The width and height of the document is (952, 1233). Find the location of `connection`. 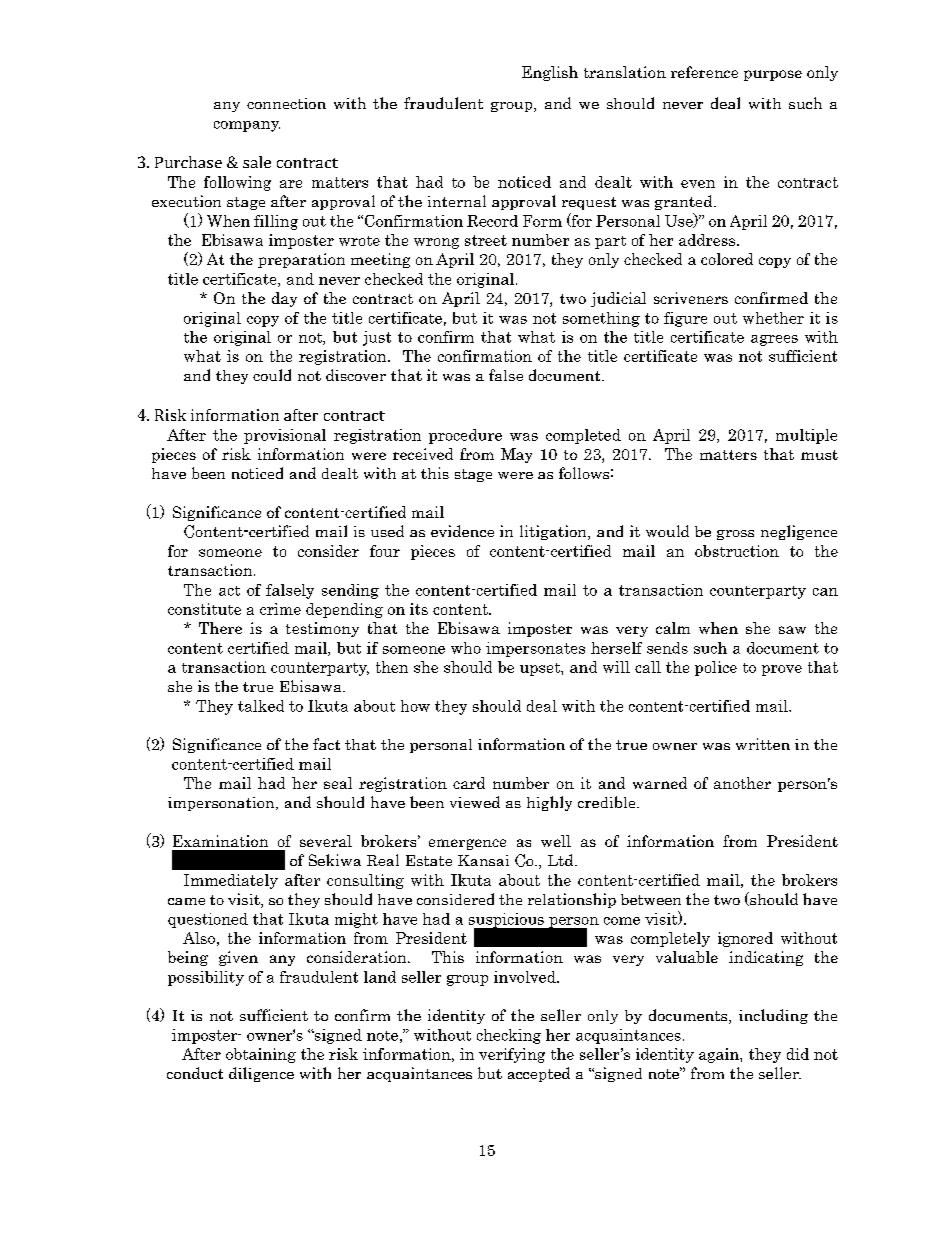

connection is located at coordinates (286, 103).
